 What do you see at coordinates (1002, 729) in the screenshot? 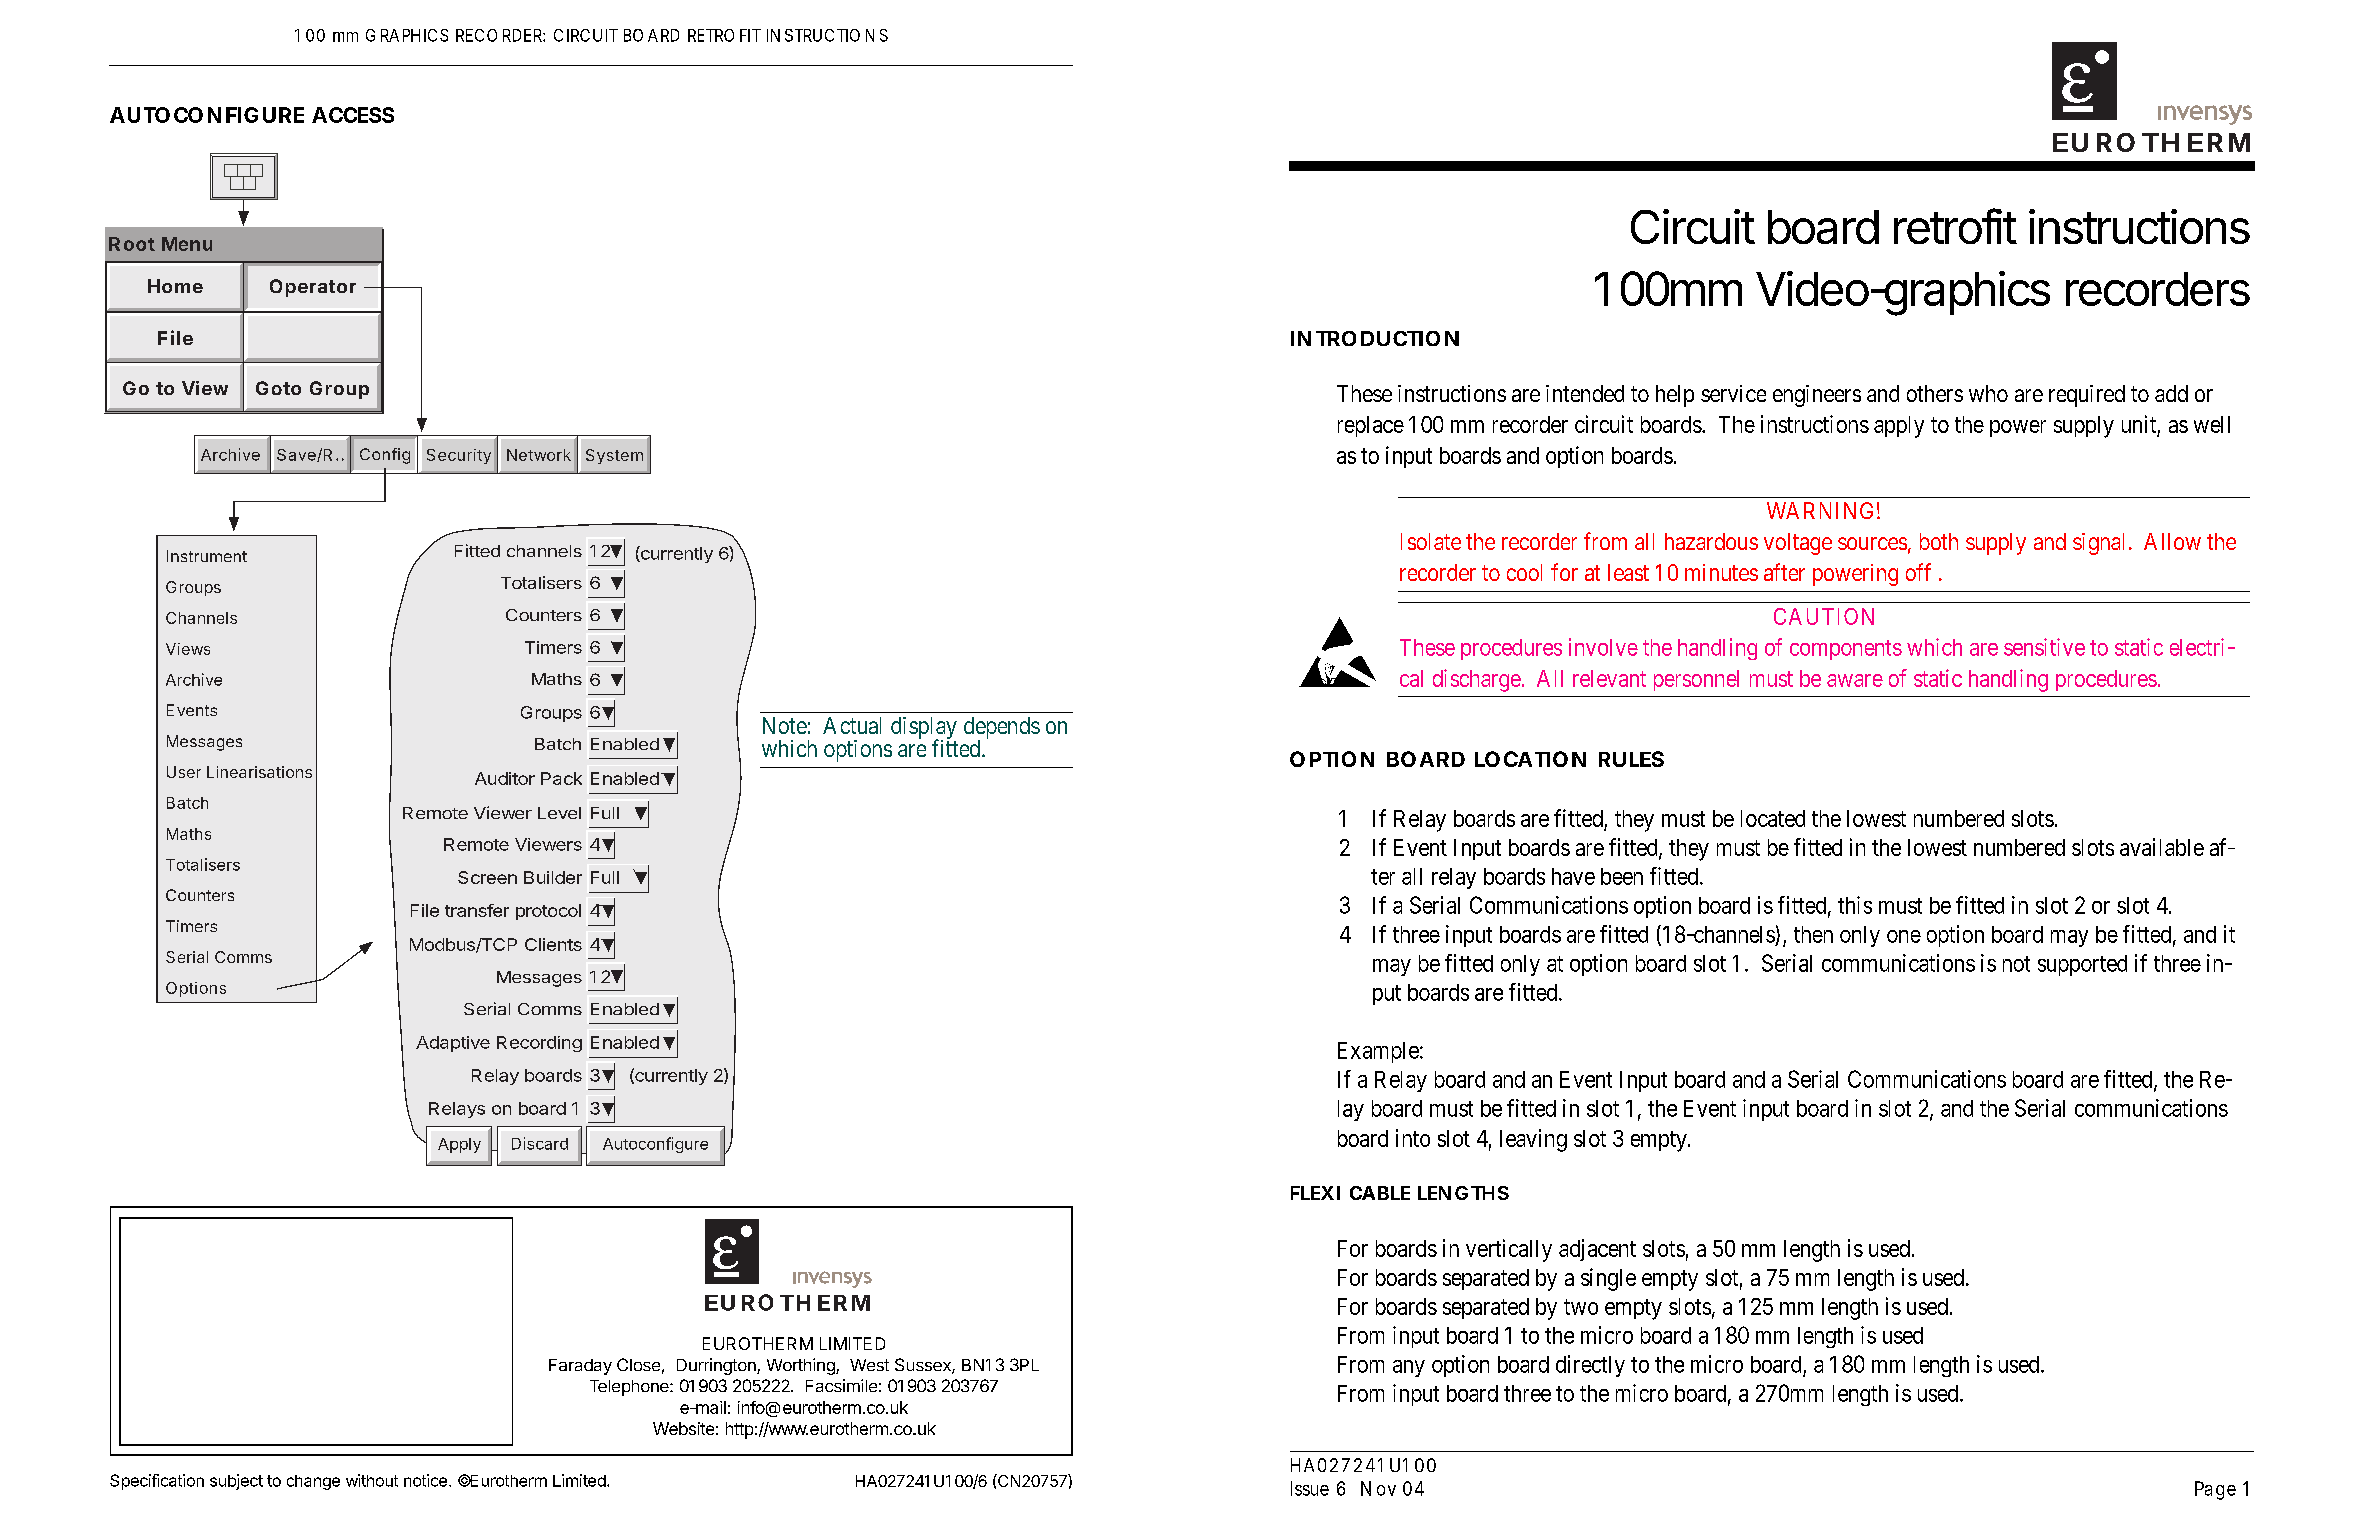
I see `depends` at bounding box center [1002, 729].
